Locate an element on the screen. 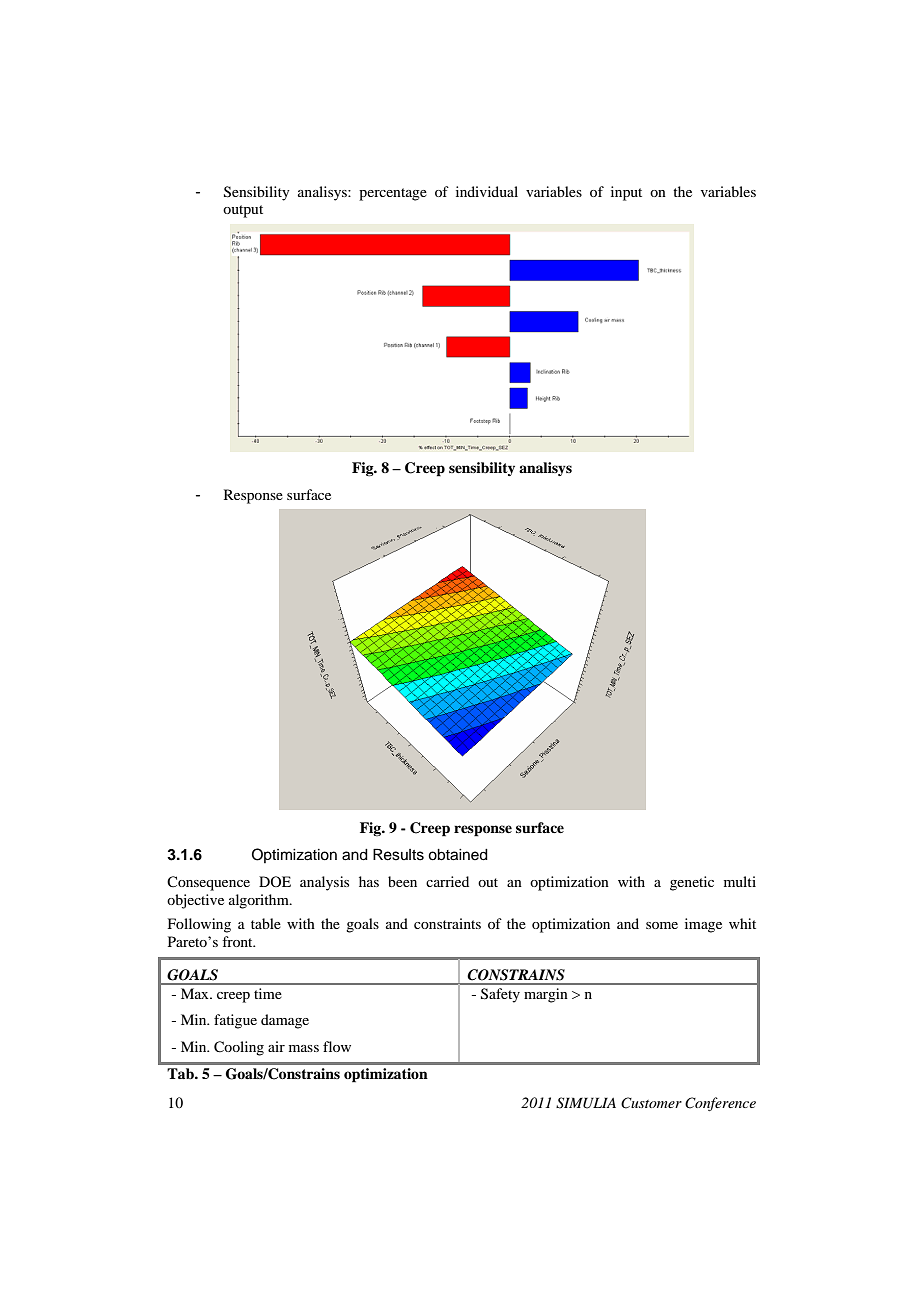 The height and width of the screenshot is (1308, 924). Customer is located at coordinates (651, 1103).
